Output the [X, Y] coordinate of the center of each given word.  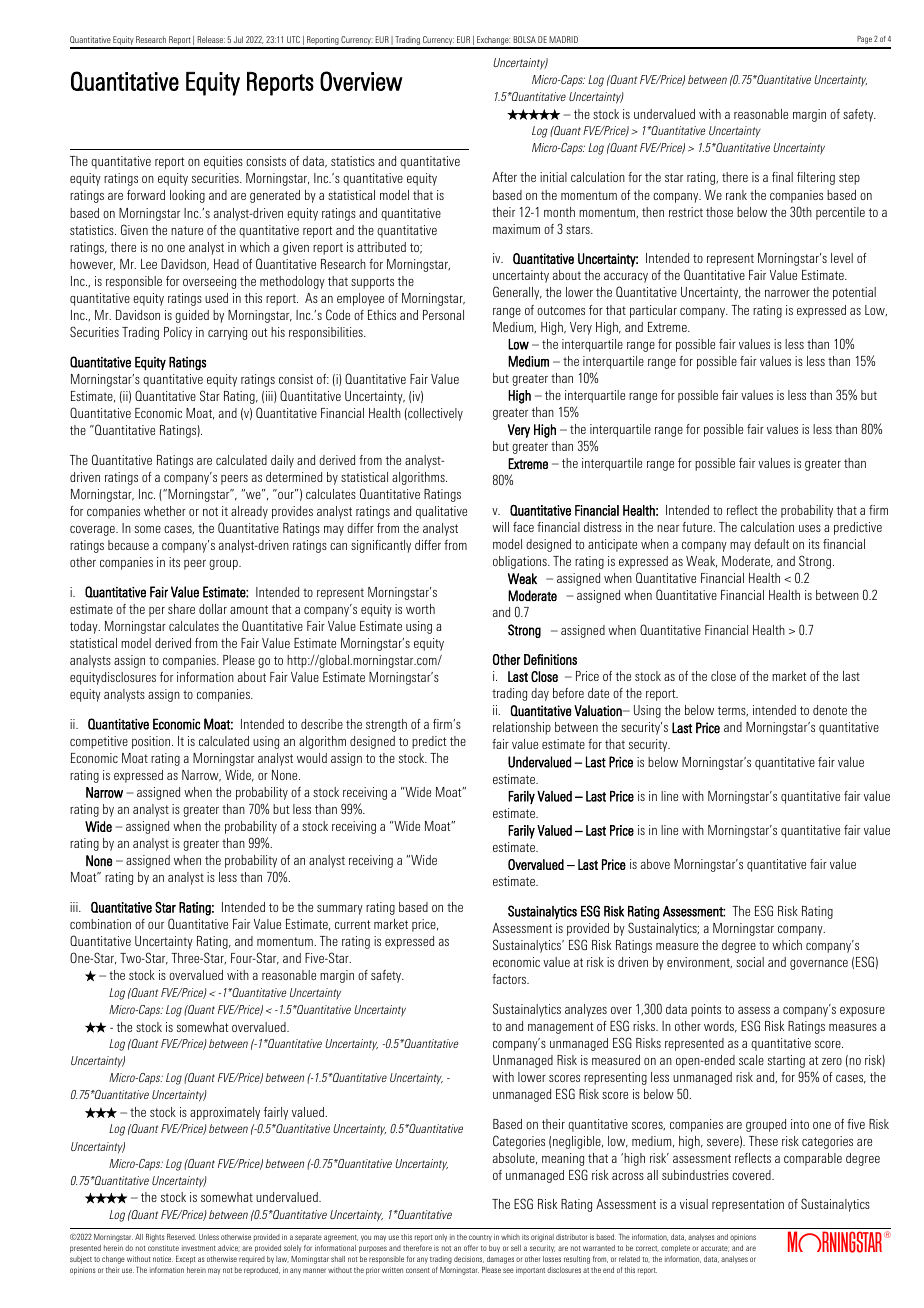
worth [420, 609]
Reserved [181, 1237]
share [181, 609]
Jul [238, 39]
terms [733, 711]
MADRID [563, 39]
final [782, 177]
